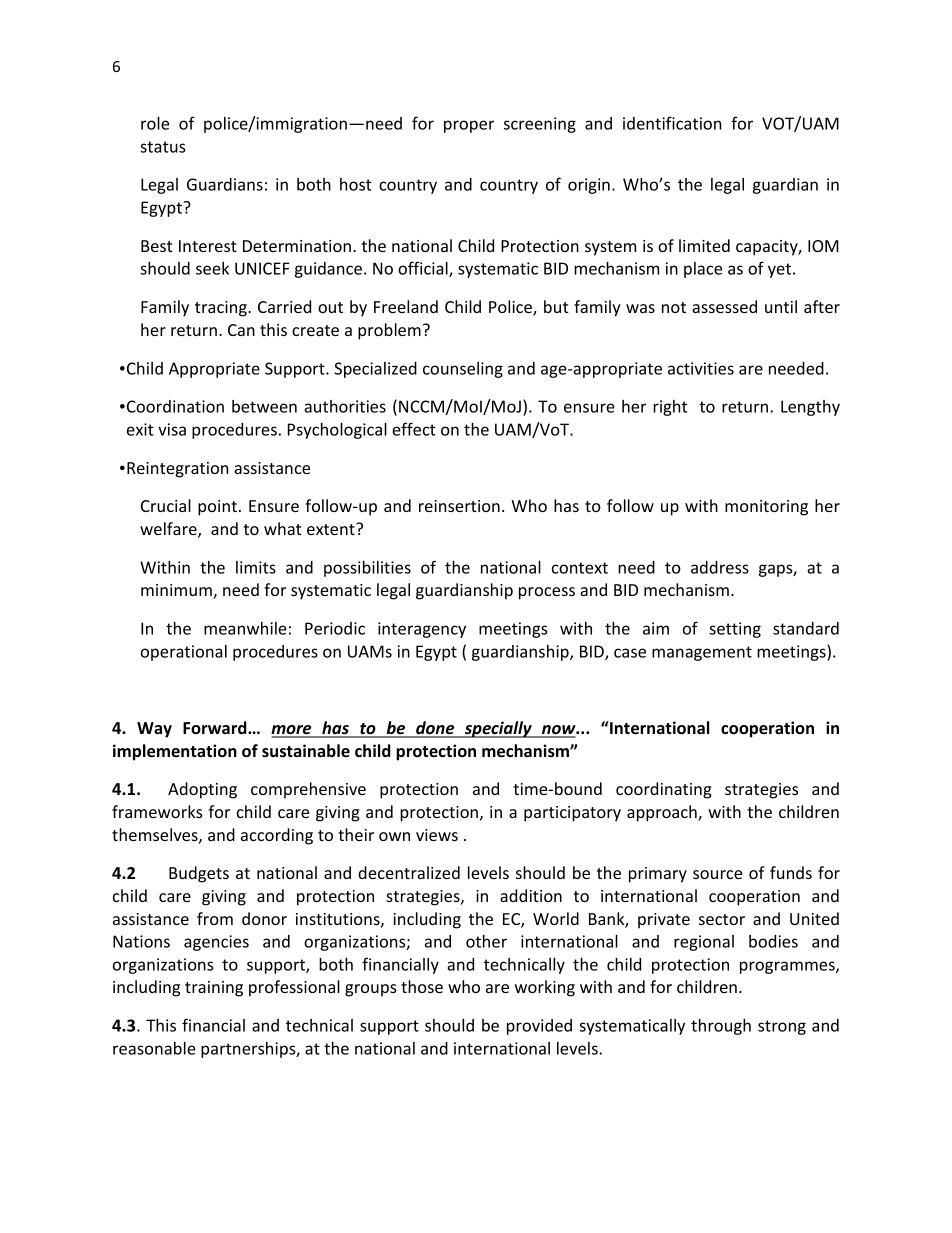  Describe the element at coordinates (672, 123) in the image. I see `identification` at that location.
